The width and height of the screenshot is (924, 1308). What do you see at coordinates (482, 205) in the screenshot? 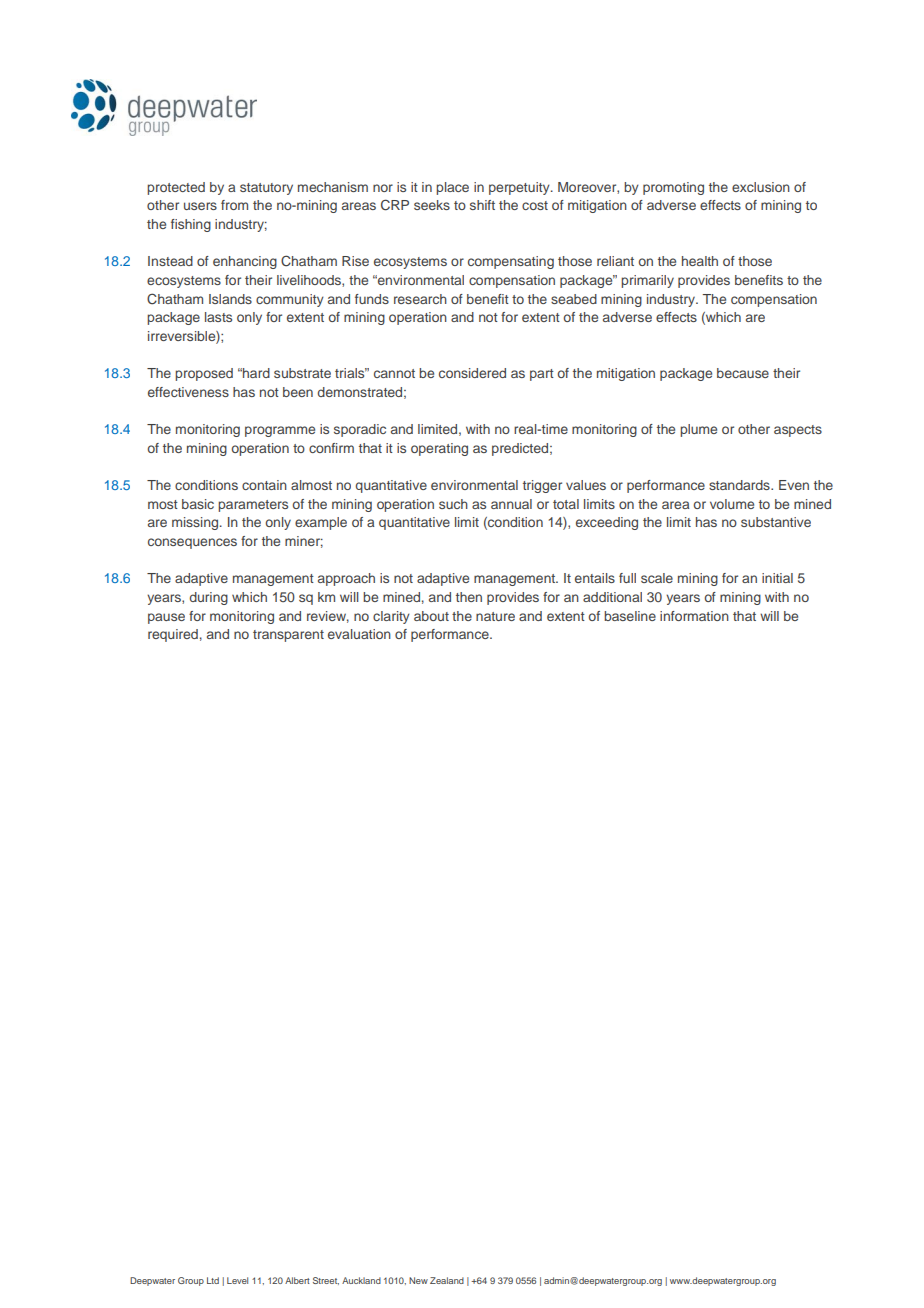
I see `shift` at bounding box center [482, 205].
